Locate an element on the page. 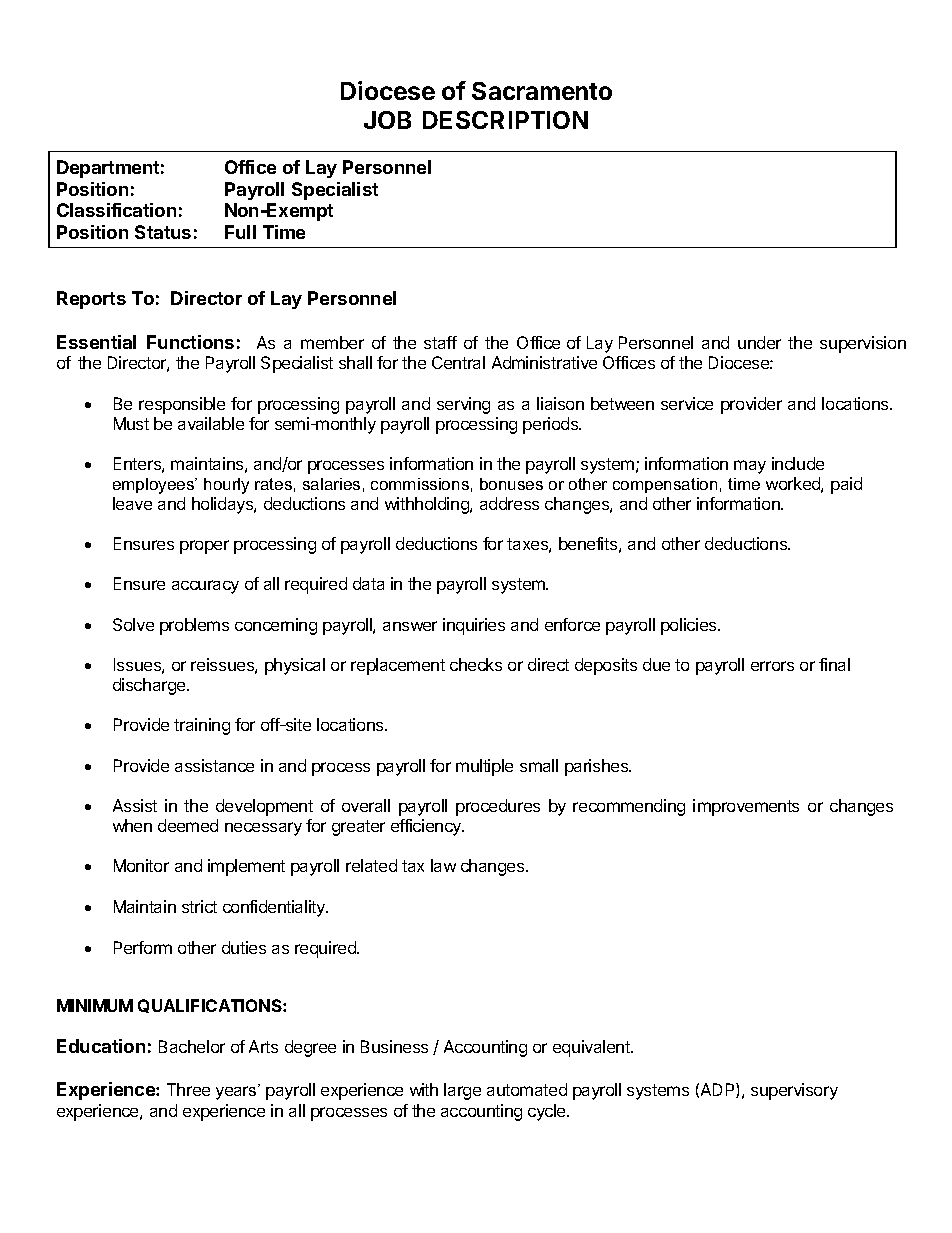 Image resolution: width=952 pixels, height=1233 pixels. large is located at coordinates (462, 1091).
